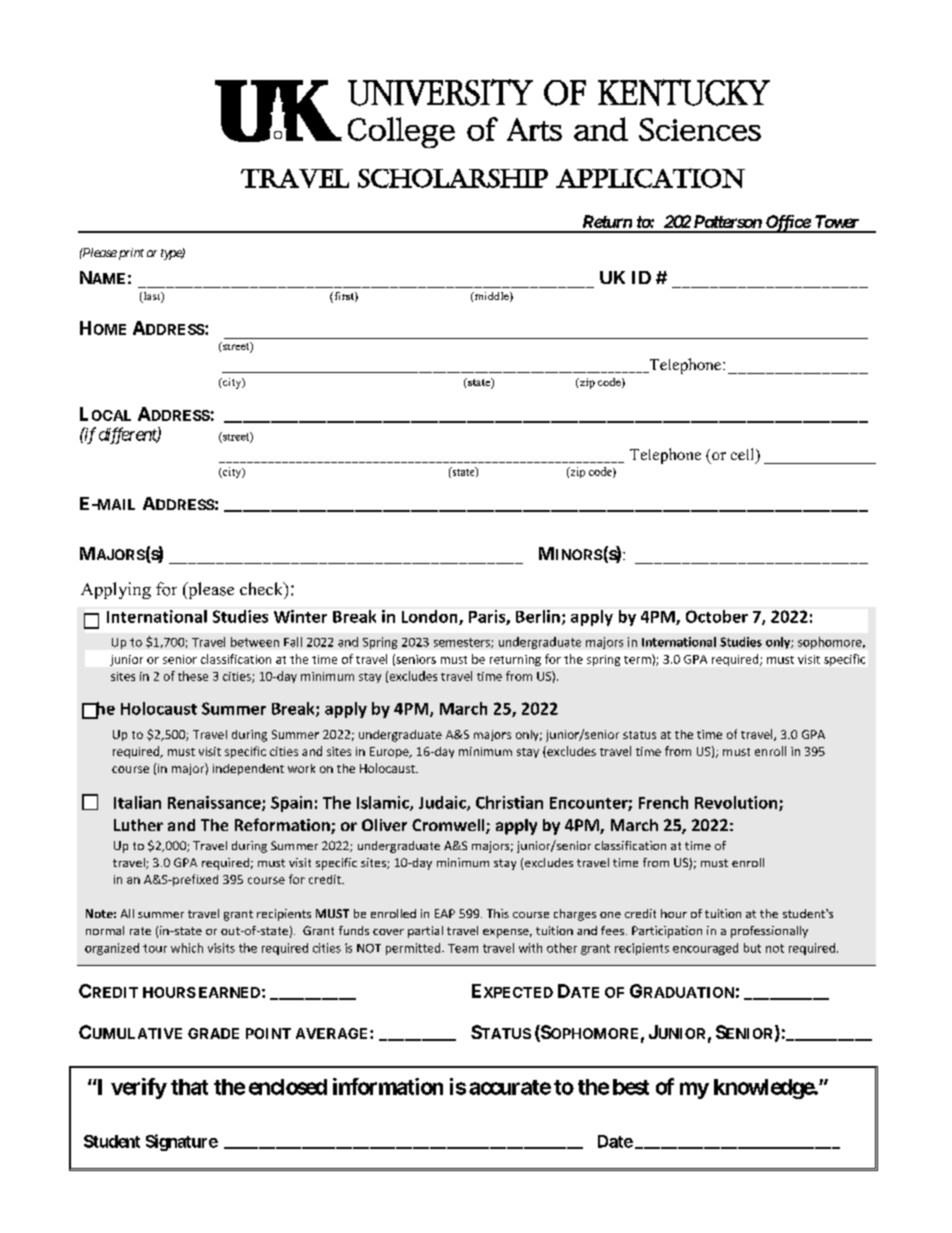 Image resolution: width=952 pixels, height=1233 pixels. What do you see at coordinates (453, 178) in the screenshot?
I see `Scholarship` at bounding box center [453, 178].
